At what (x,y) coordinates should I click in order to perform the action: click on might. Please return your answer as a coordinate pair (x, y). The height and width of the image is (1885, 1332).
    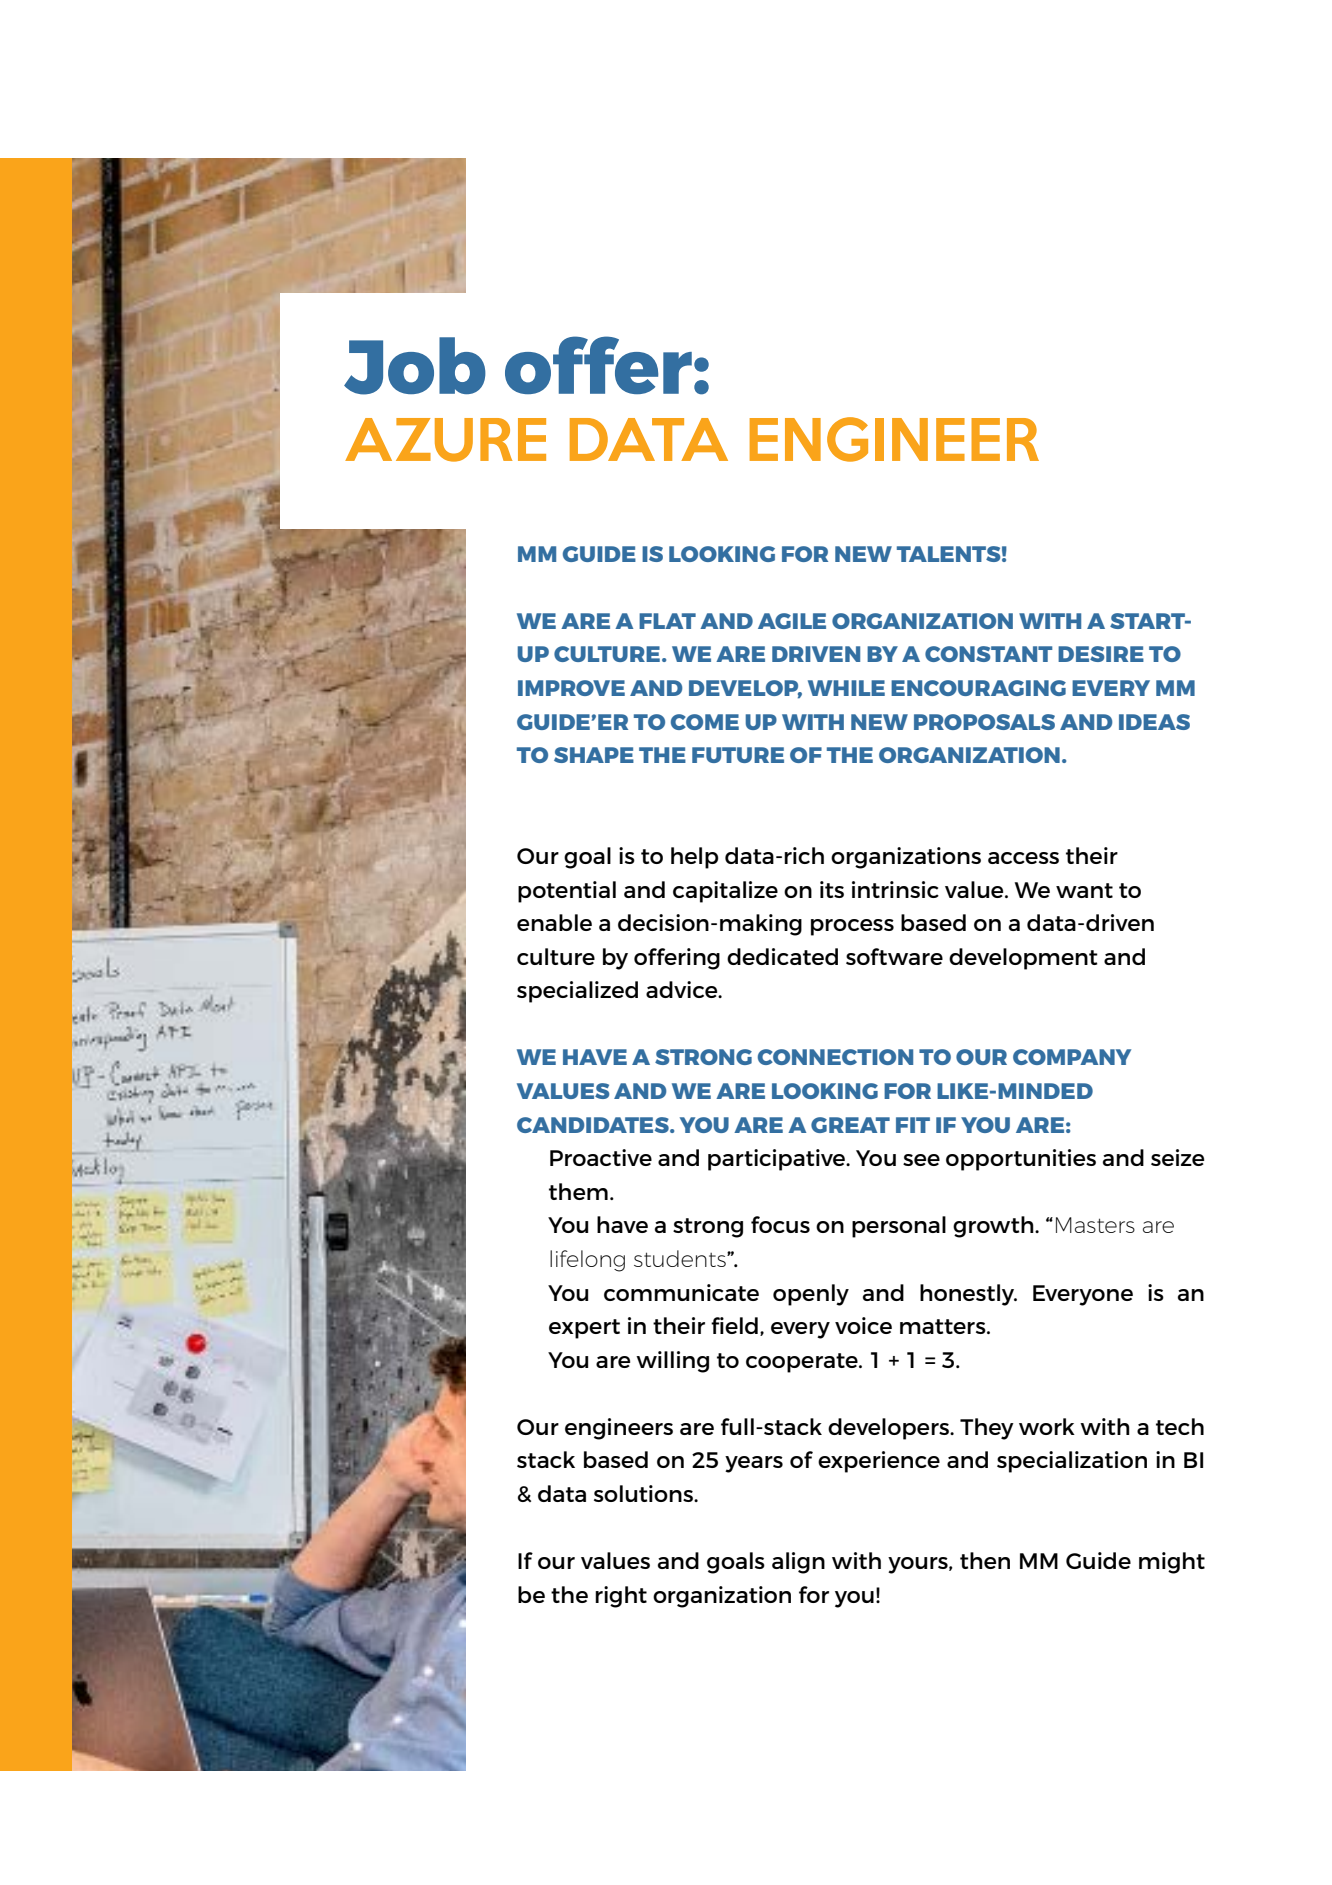
    Looking at the image, I should click on (1172, 1563).
